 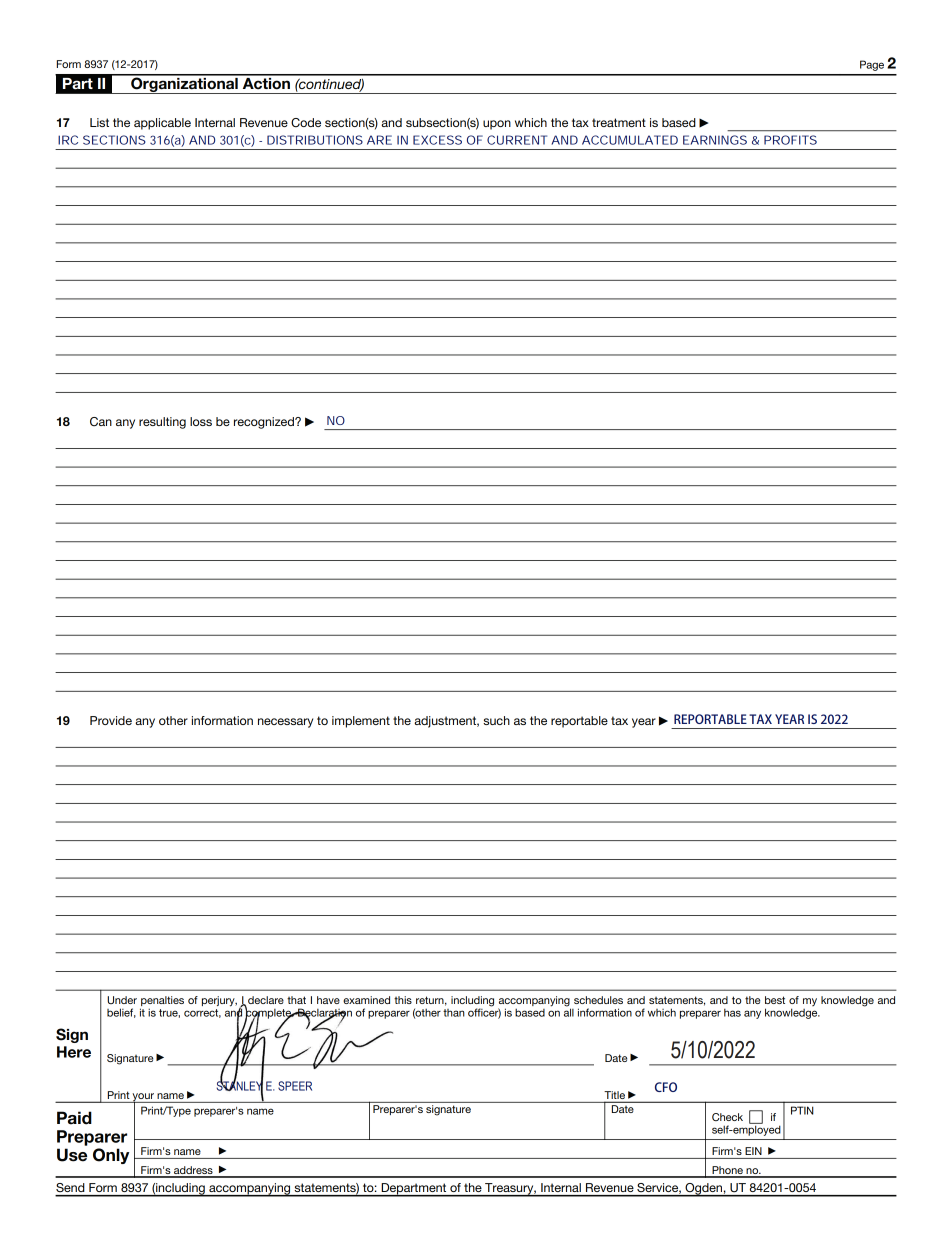 I want to click on PROFITS, so click(x=790, y=140).
